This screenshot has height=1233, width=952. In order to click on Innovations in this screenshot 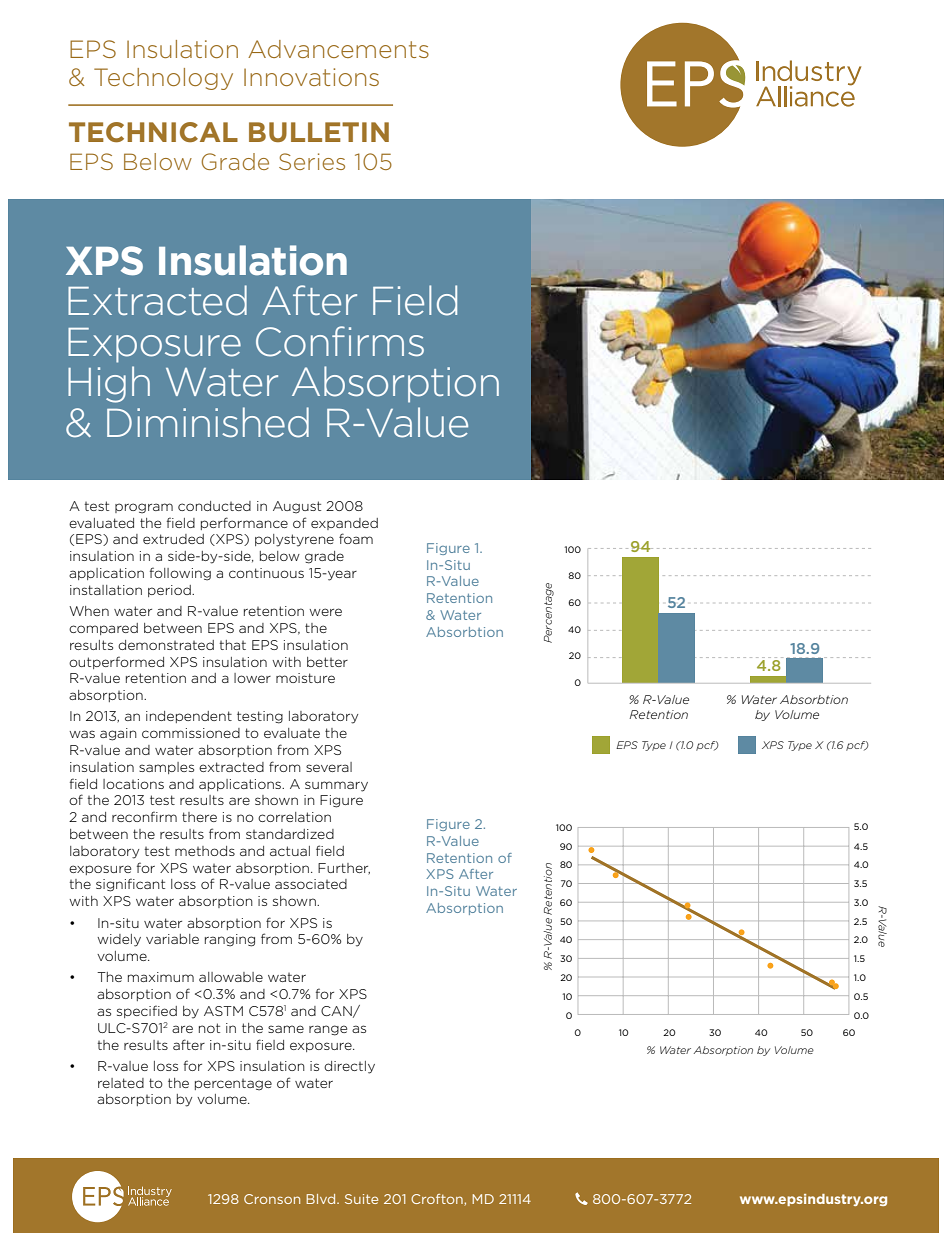, I will do `click(311, 77)`.
